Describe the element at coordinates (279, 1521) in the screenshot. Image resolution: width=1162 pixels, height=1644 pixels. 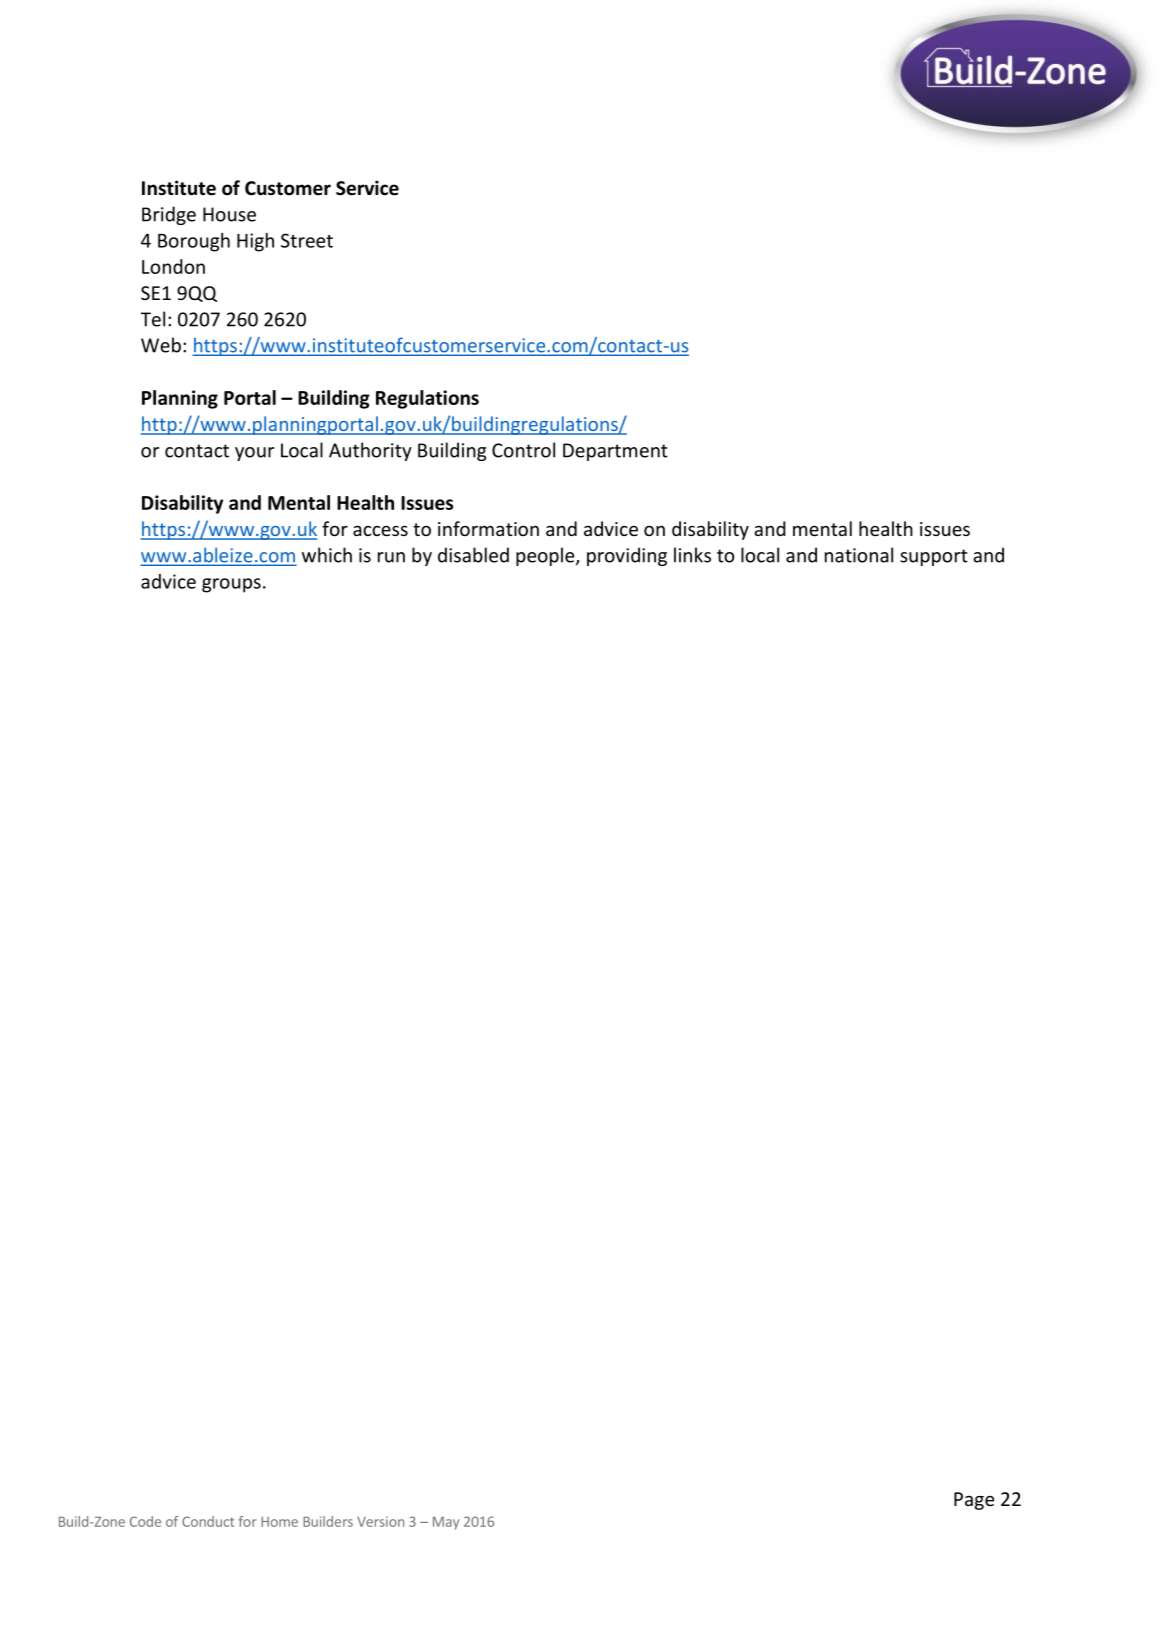
I see `Home` at that location.
